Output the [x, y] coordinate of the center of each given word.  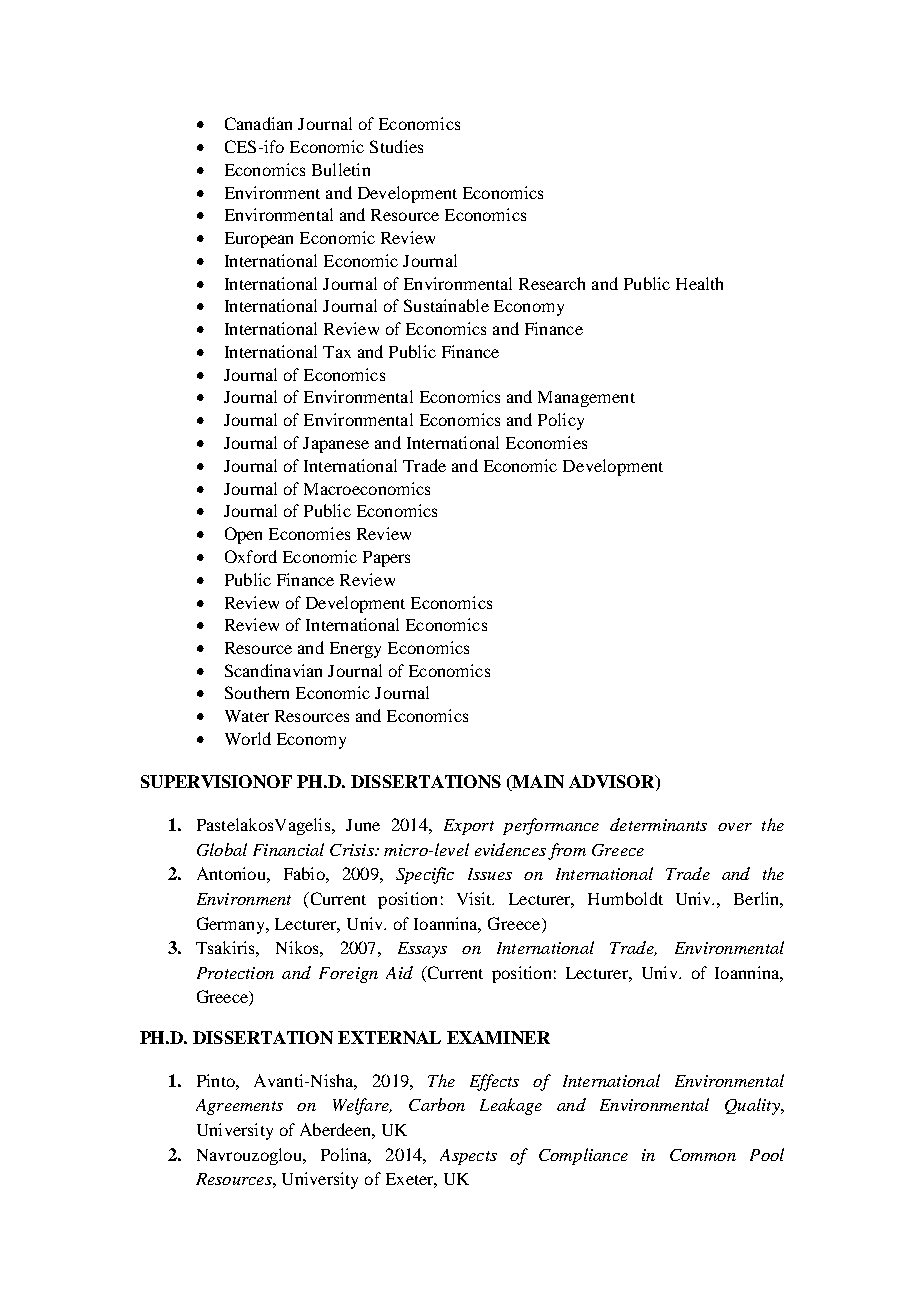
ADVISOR [613, 783]
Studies [396, 146]
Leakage [511, 1106]
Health [699, 283]
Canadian [258, 123]
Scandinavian [273, 670]
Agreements [239, 1107]
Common [703, 1155]
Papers [386, 559]
